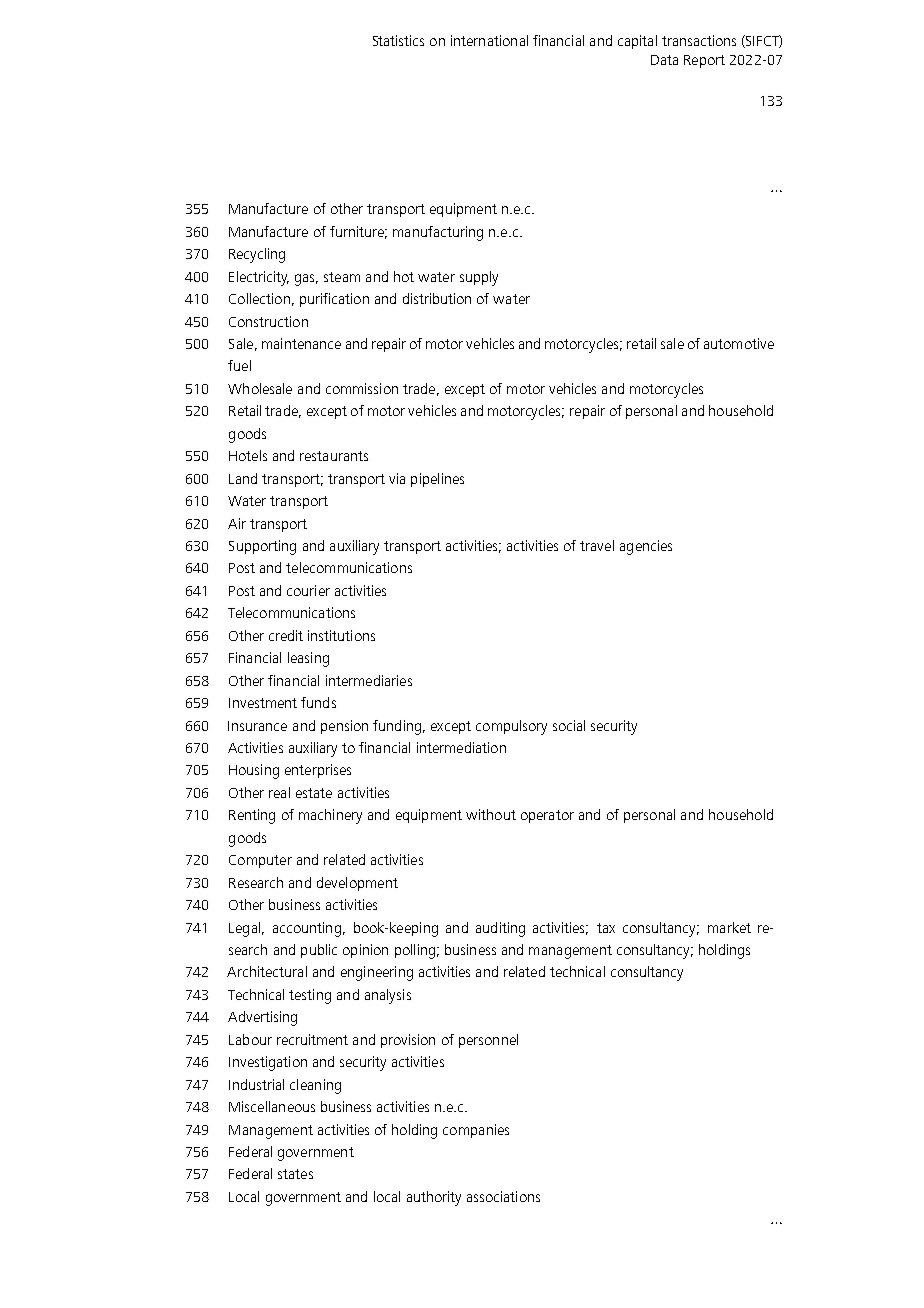  Describe the element at coordinates (398, 40) in the page. I see `Statistics` at that location.
